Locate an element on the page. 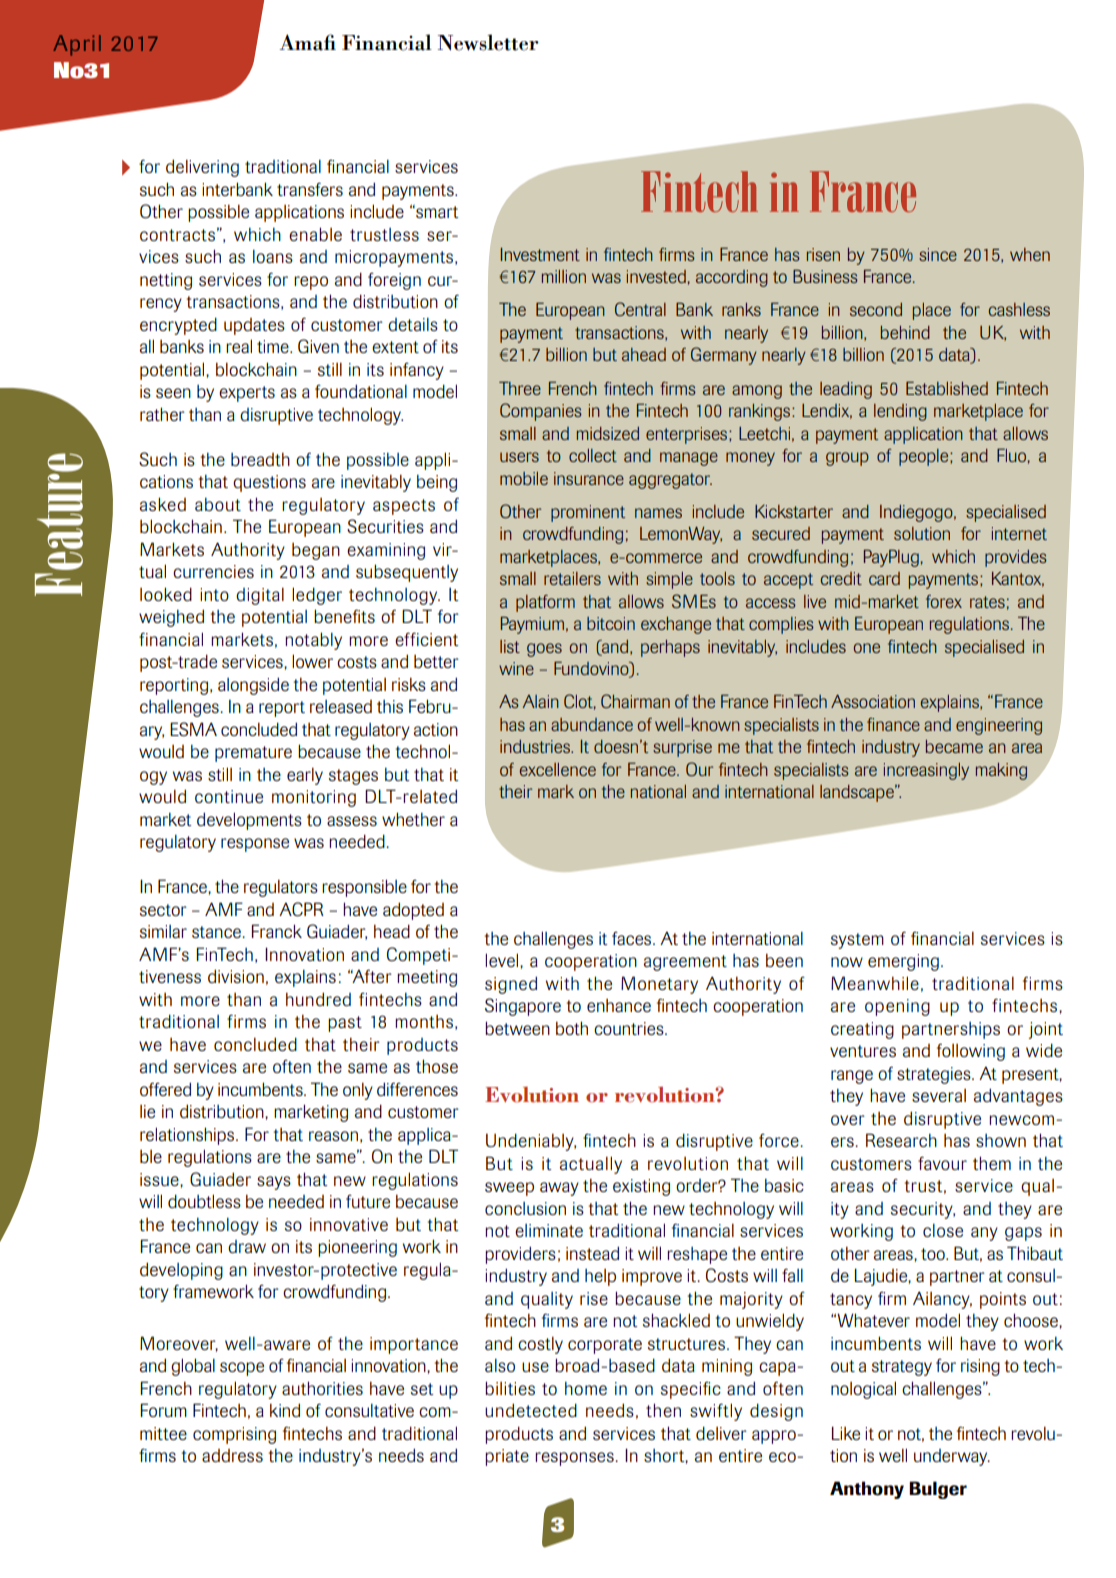 The width and height of the image is (1116, 1578). stance is located at coordinates (217, 932).
